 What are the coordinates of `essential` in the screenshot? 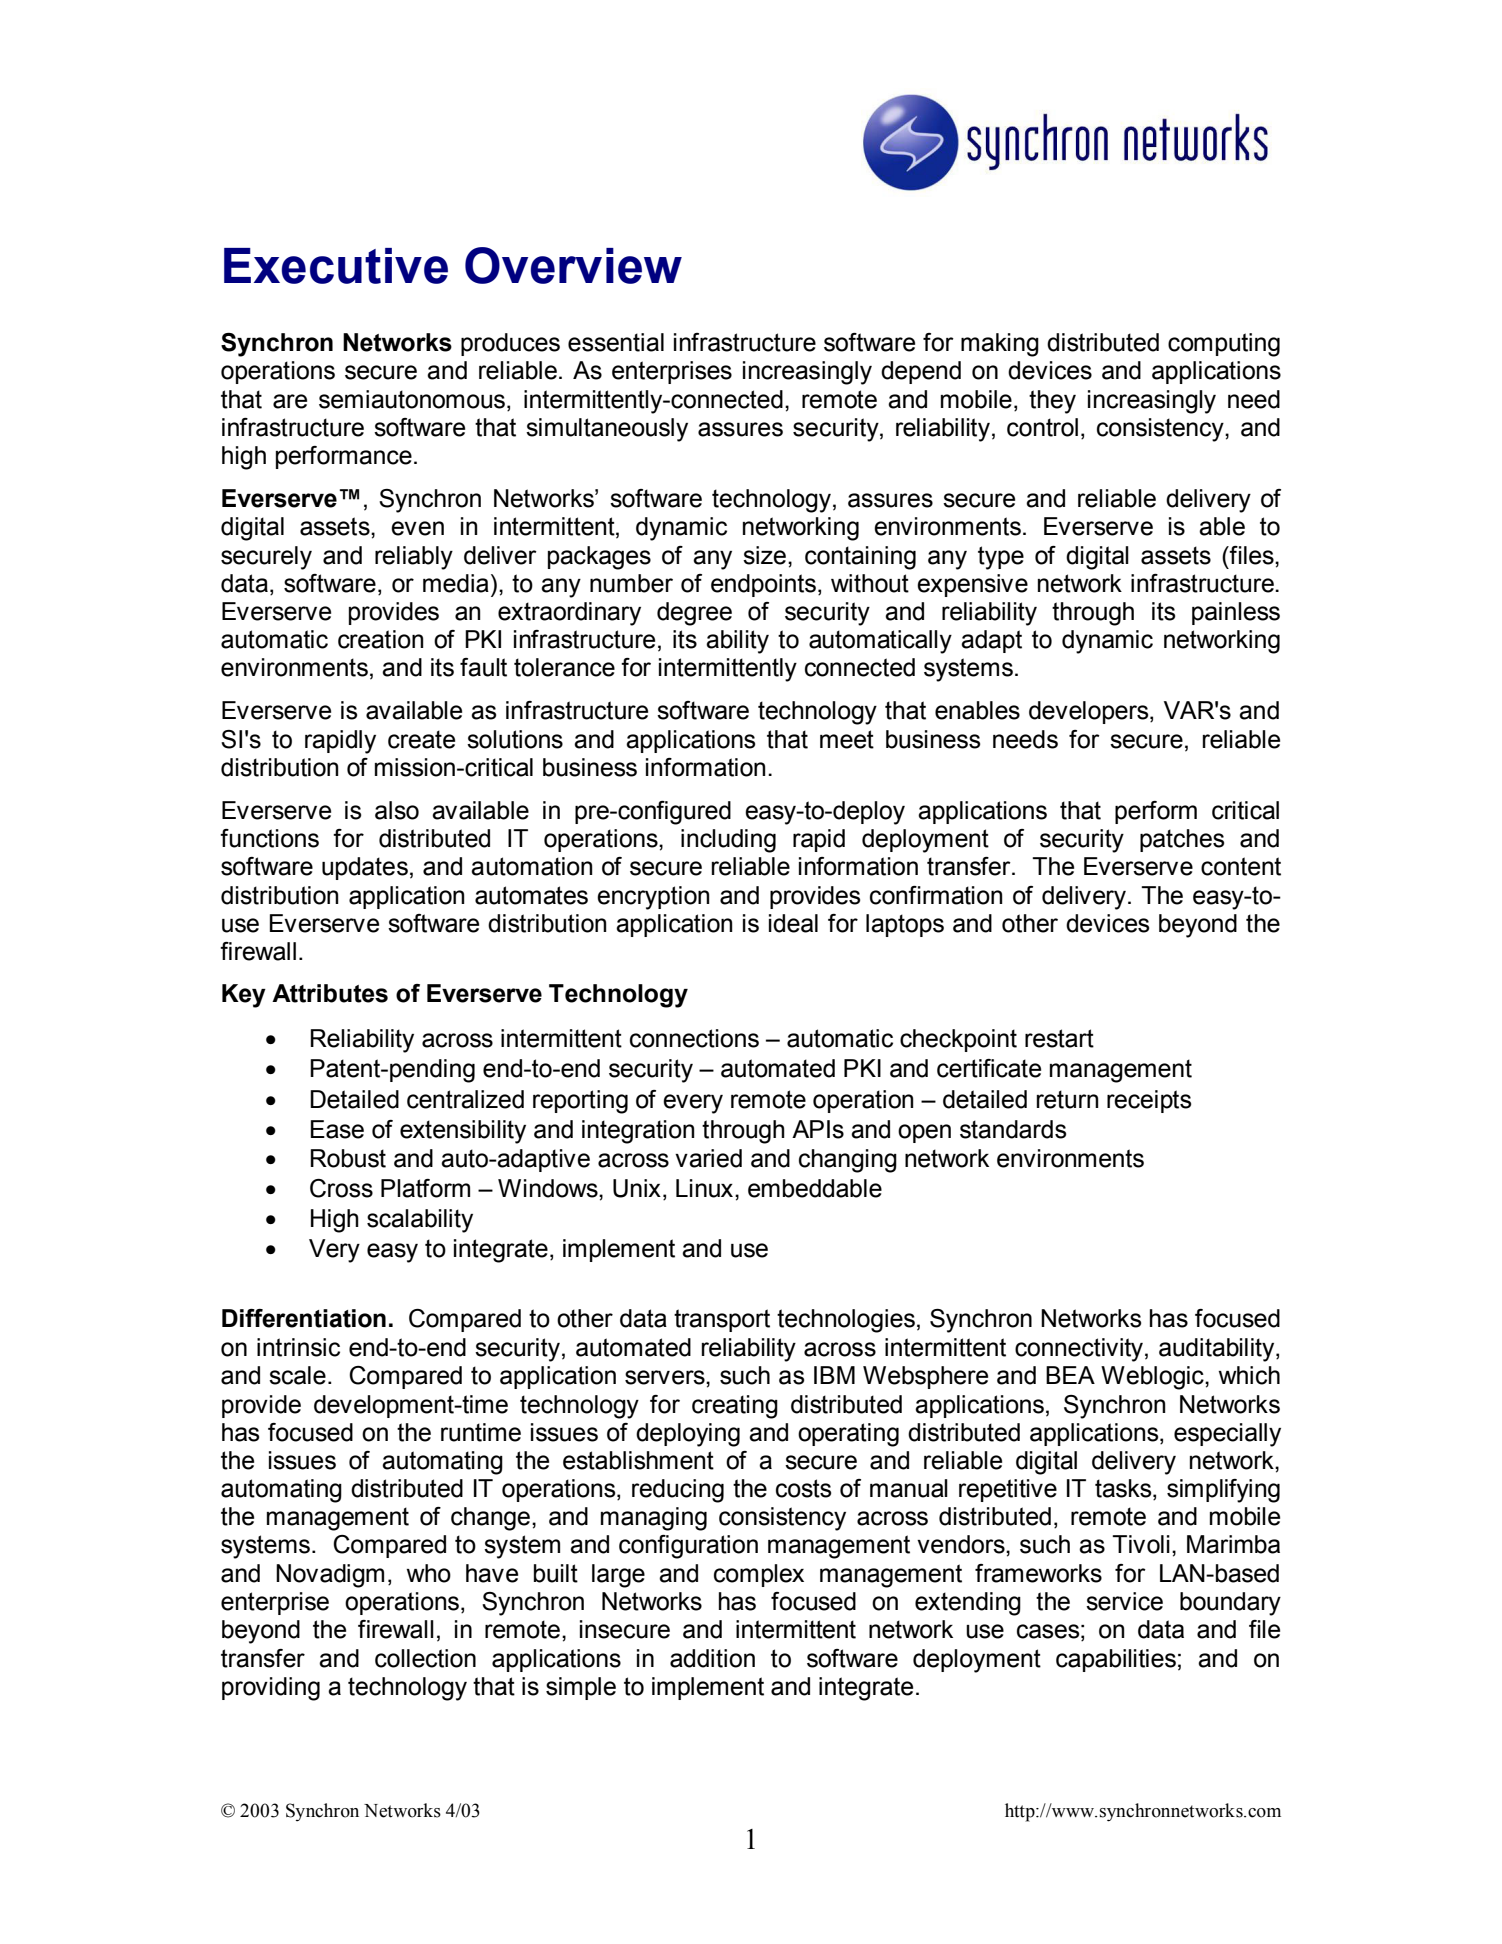 It's located at (616, 342).
